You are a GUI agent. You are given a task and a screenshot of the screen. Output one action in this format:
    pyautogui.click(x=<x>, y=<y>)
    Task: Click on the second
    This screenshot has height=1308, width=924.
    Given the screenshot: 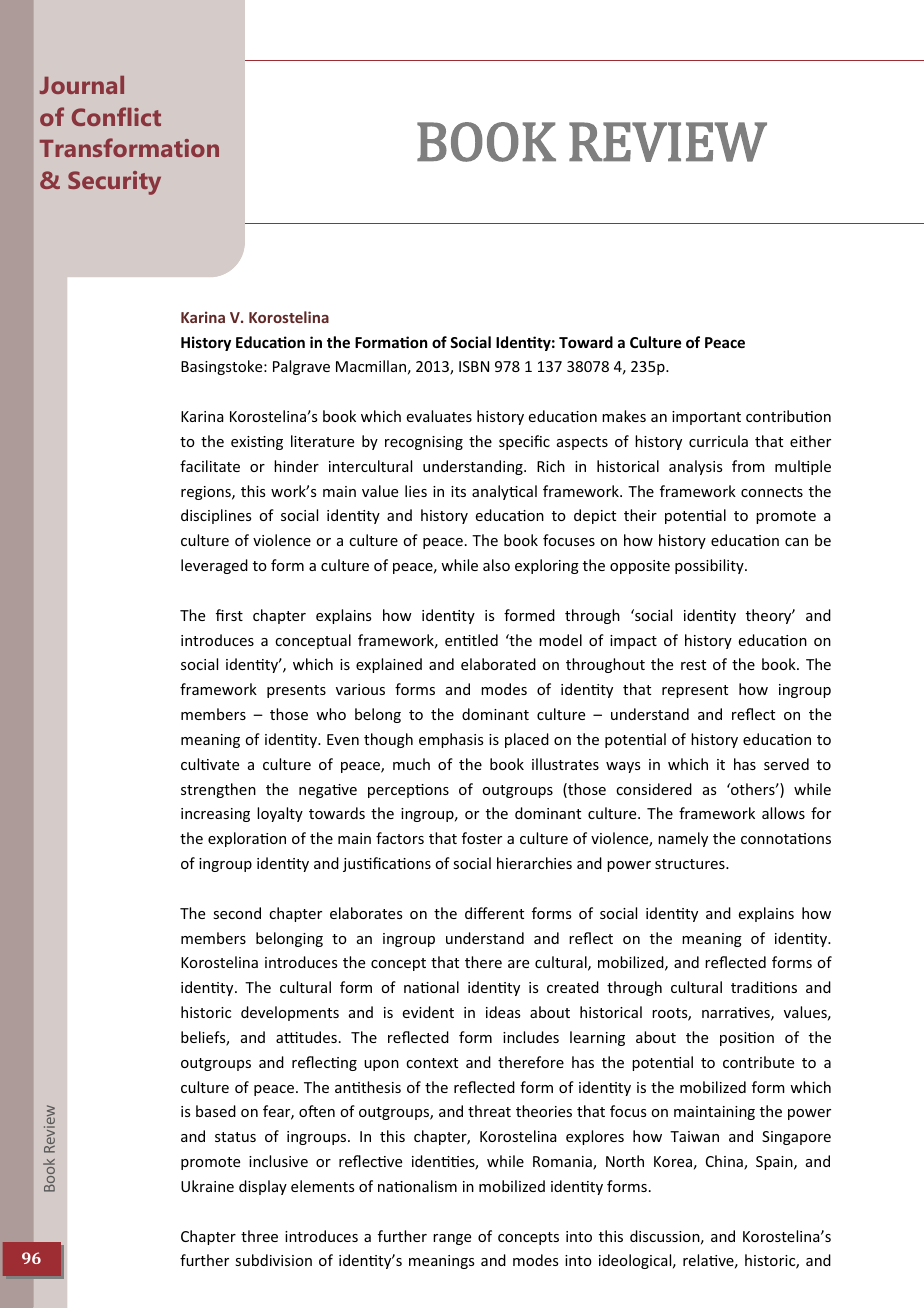 What is the action you would take?
    pyautogui.click(x=237, y=913)
